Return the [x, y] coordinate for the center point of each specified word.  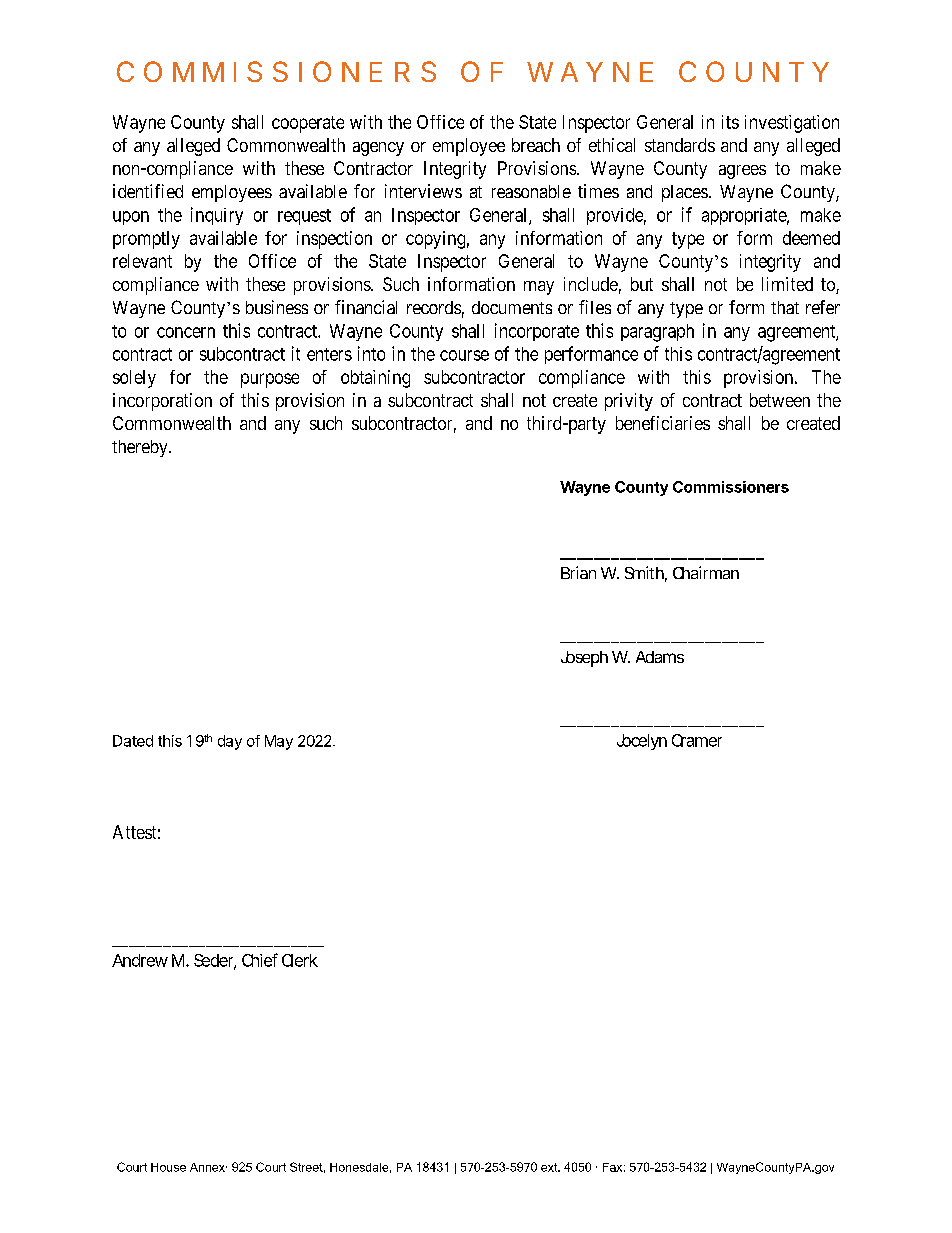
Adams [660, 657]
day [230, 742]
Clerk [300, 960]
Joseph [584, 659]
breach [536, 145]
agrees [742, 172]
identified [148, 191]
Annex [208, 1167]
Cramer [697, 740]
